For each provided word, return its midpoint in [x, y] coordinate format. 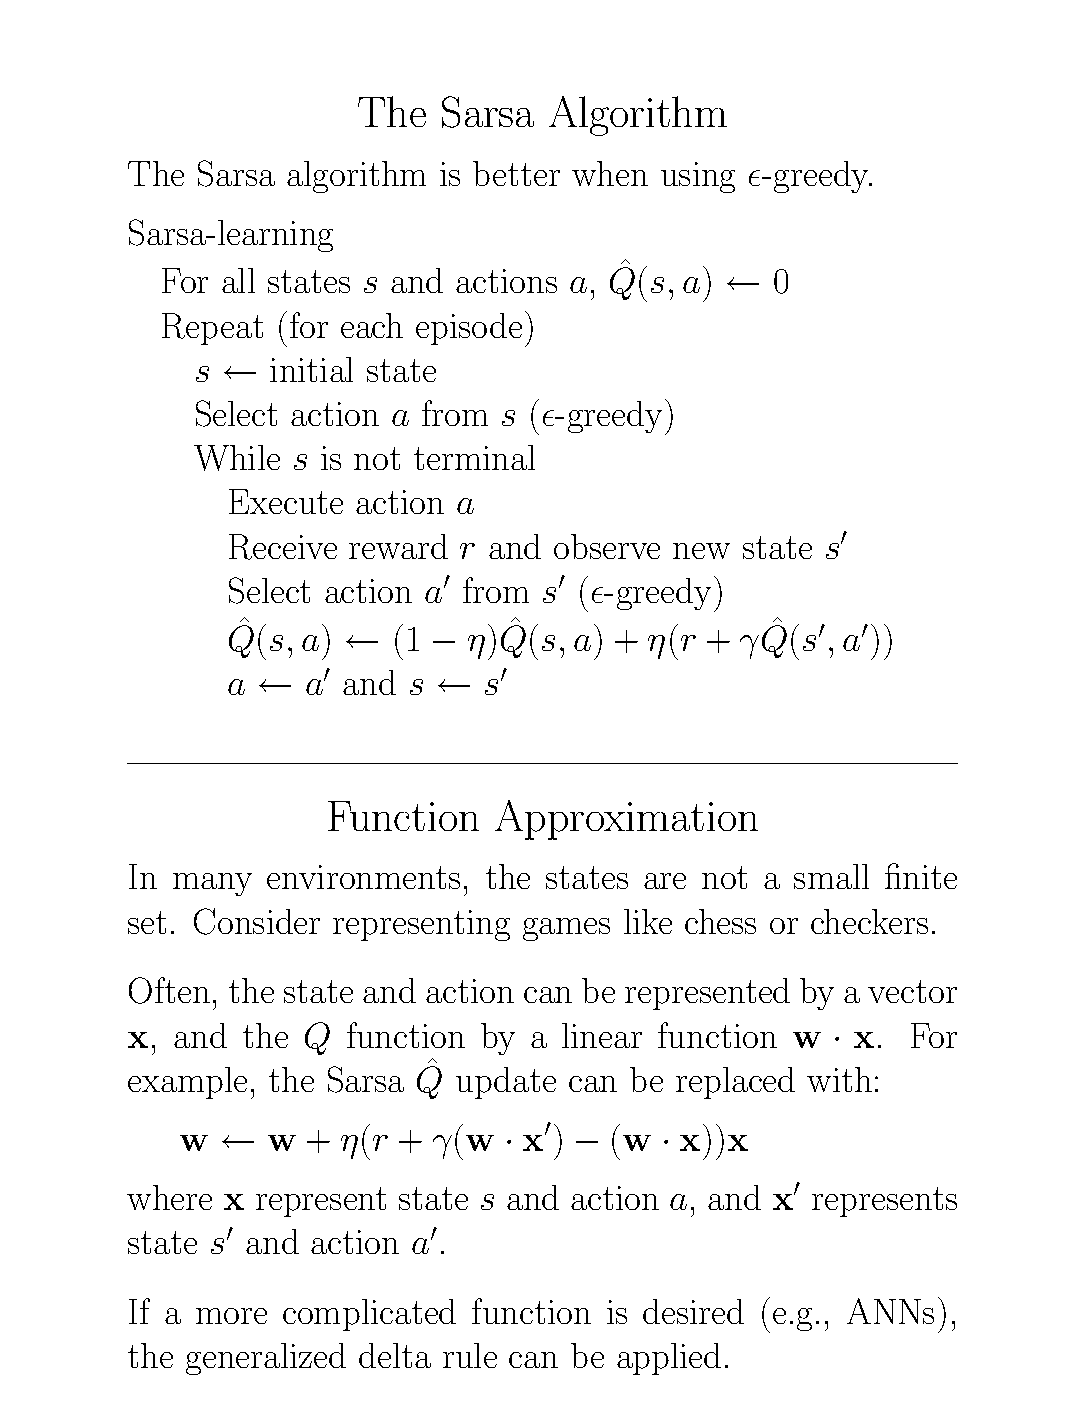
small [831, 876]
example [187, 1083]
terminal [474, 457]
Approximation [626, 820]
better [516, 173]
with [839, 1079]
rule [470, 1355]
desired [693, 1311]
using [698, 177]
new [701, 551]
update [506, 1083]
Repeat [212, 329]
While [237, 458]
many [212, 884]
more [231, 1316]
